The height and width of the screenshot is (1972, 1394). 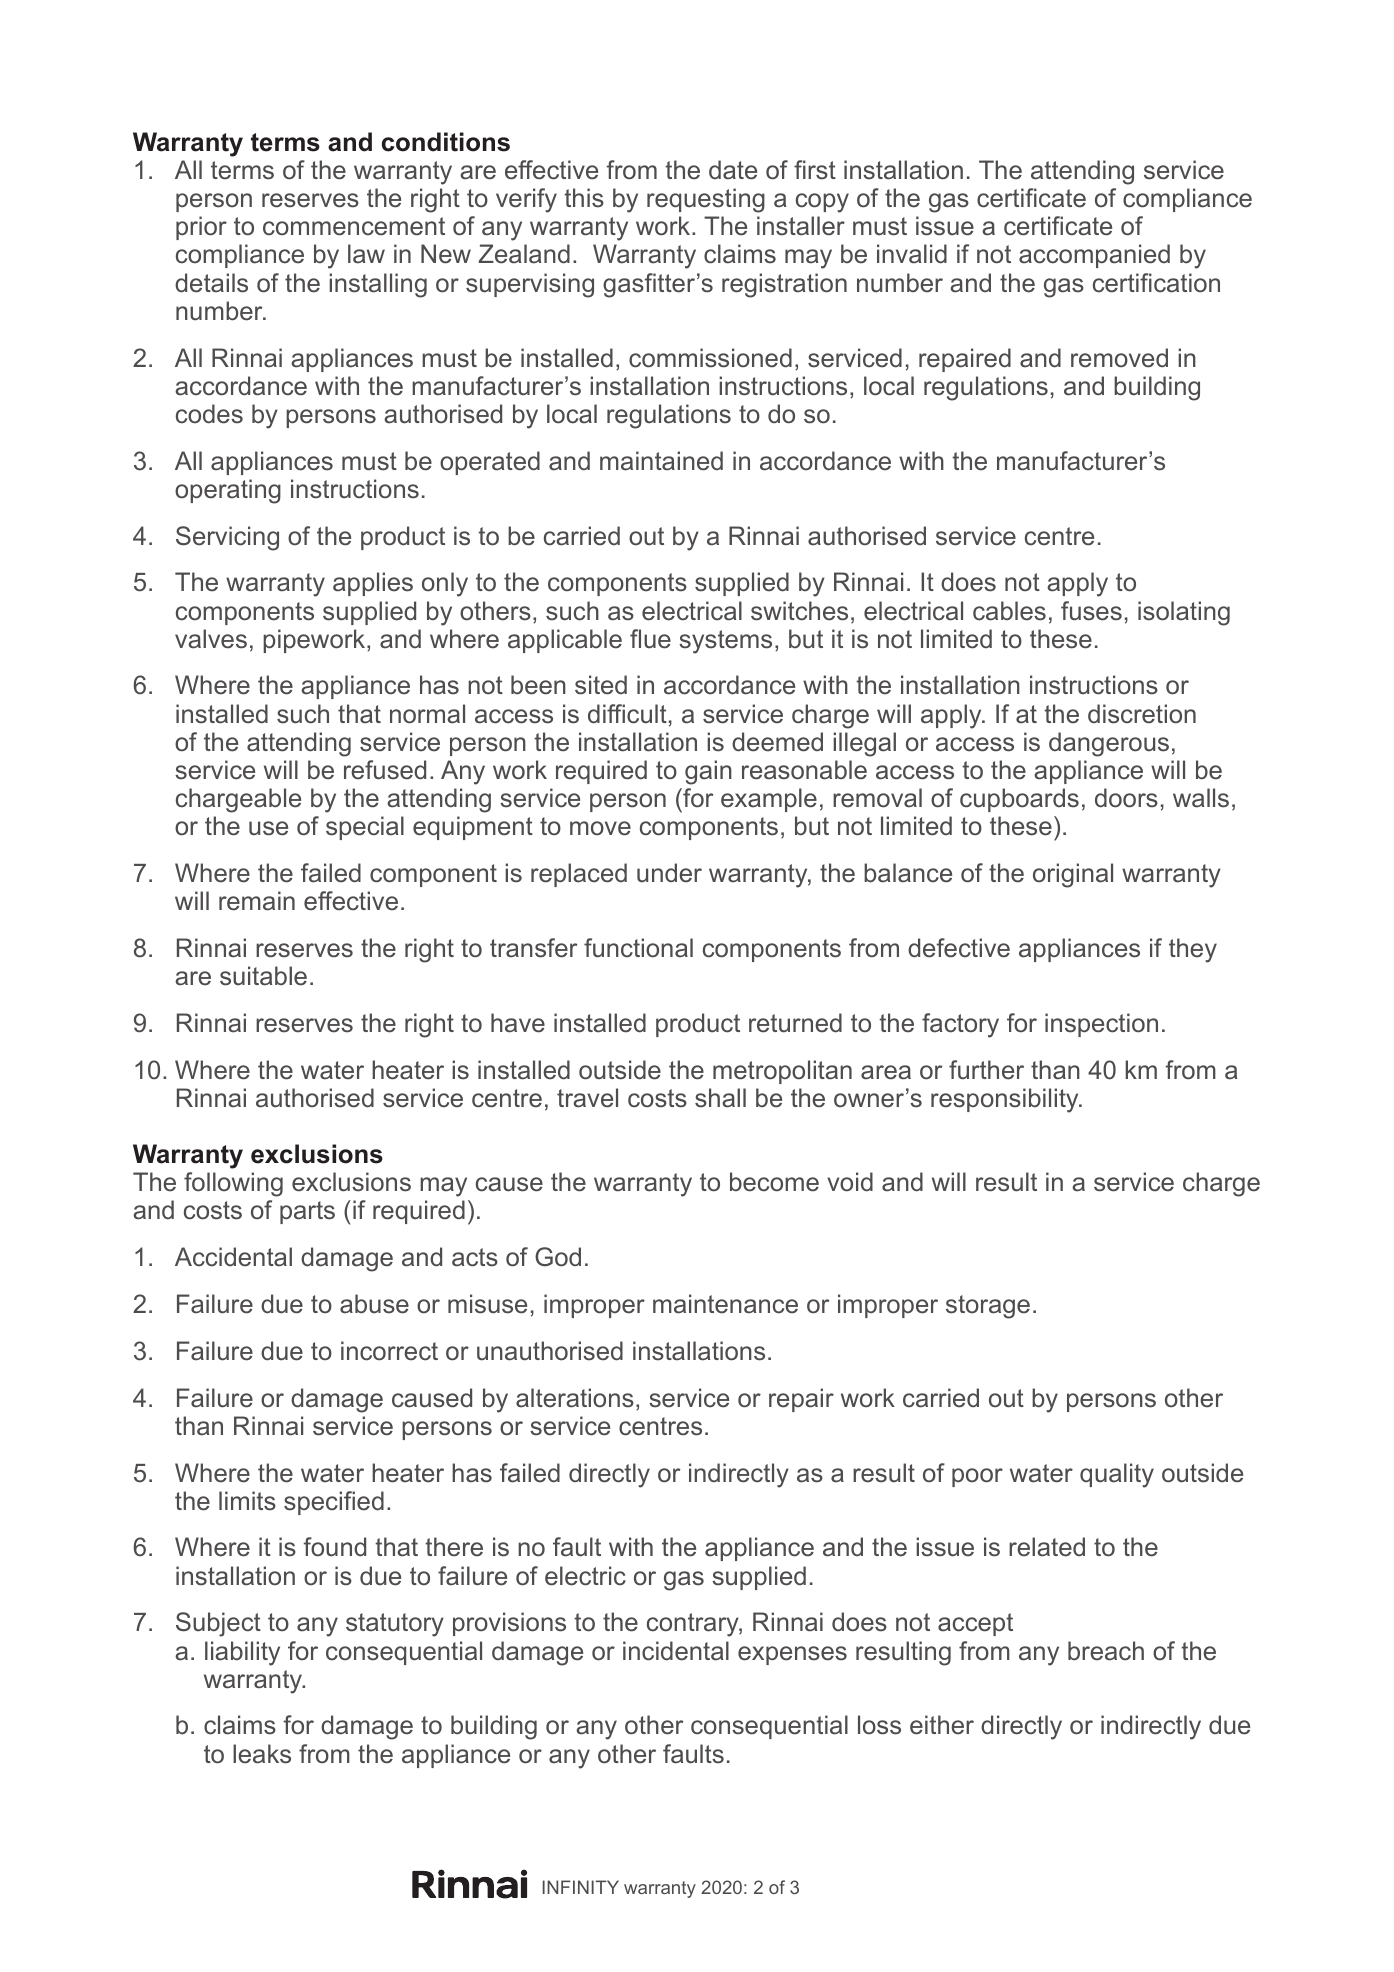 What do you see at coordinates (1094, 256) in the screenshot?
I see `accompanied` at bounding box center [1094, 256].
